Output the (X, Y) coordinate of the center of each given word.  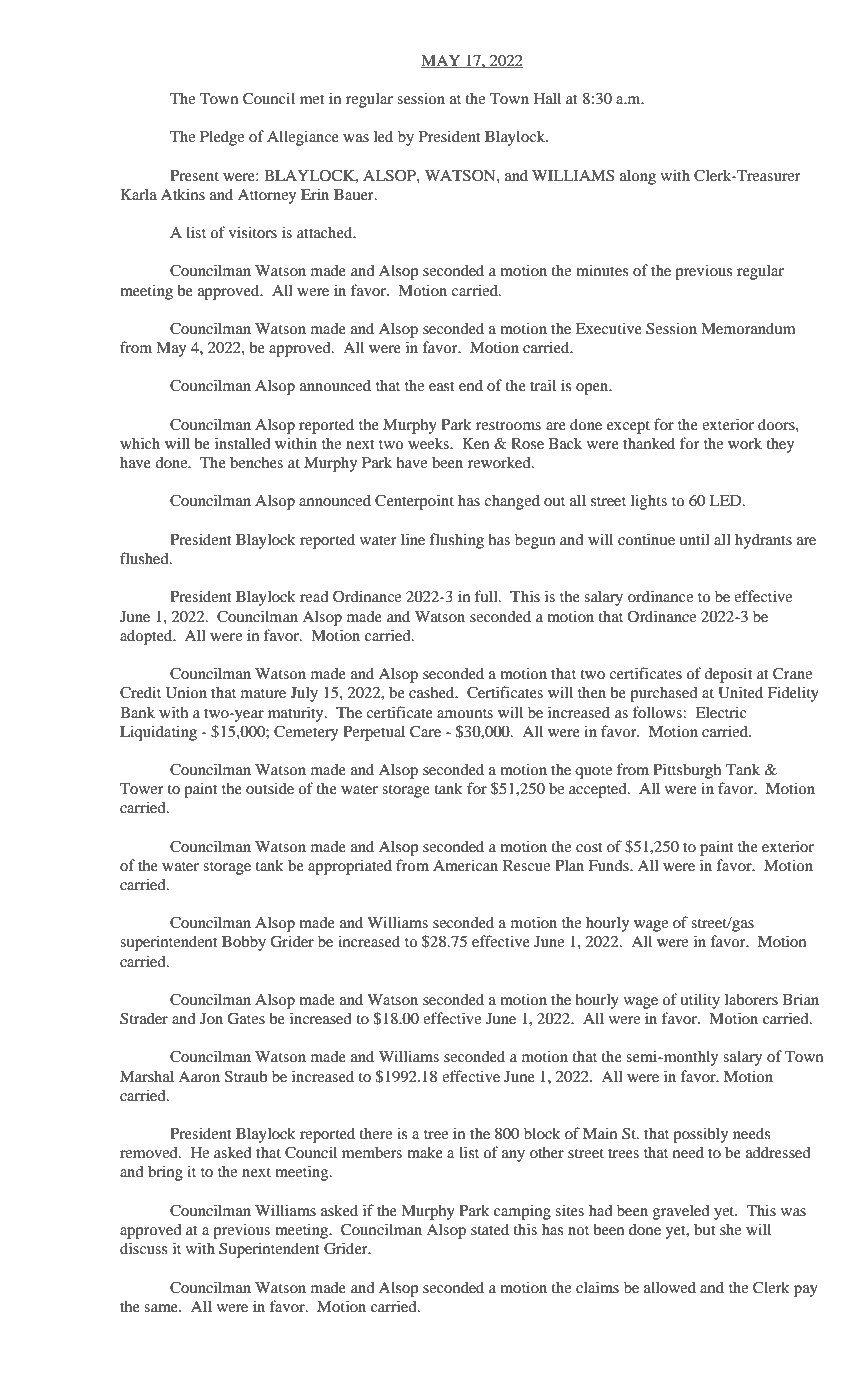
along (638, 177)
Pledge (222, 138)
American (465, 865)
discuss (143, 1248)
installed (243, 443)
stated (490, 1229)
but (705, 1229)
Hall (547, 98)
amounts (465, 713)
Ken (476, 443)
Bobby (244, 943)
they (780, 445)
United (740, 692)
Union (186, 692)
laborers (751, 999)
